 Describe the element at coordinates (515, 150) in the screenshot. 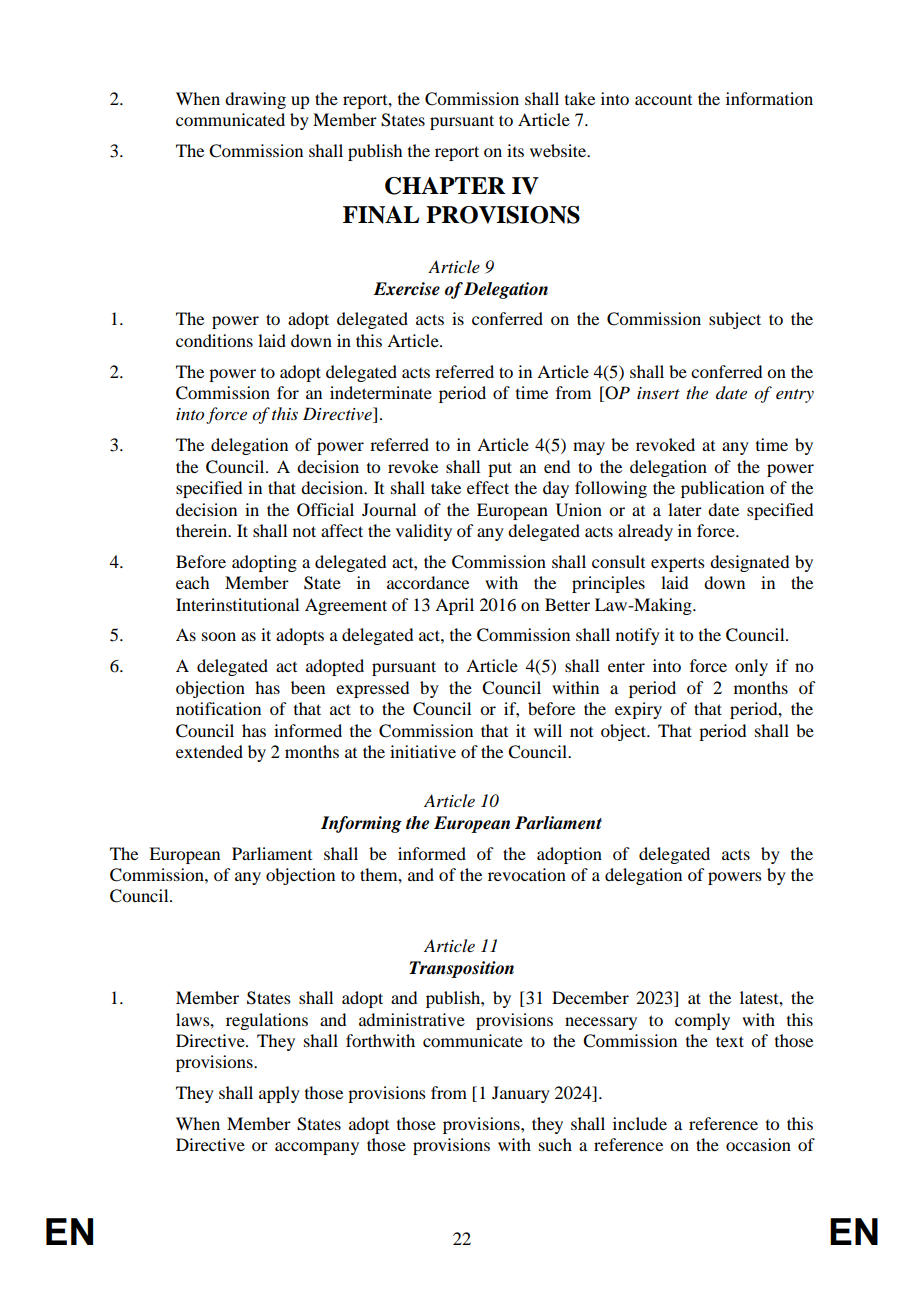

I see `its` at that location.
